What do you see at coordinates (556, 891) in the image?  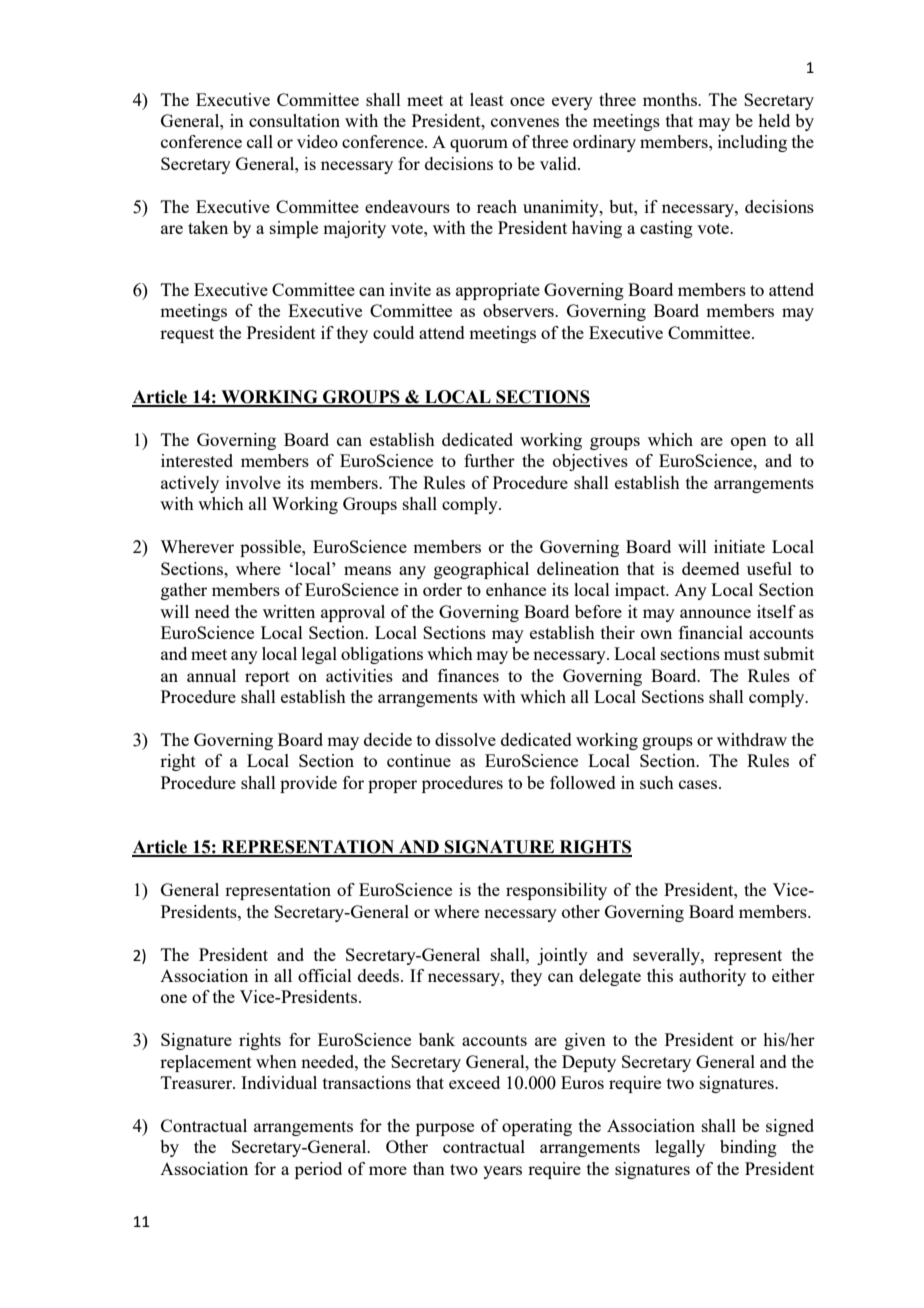 I see `responsibility` at bounding box center [556, 891].
